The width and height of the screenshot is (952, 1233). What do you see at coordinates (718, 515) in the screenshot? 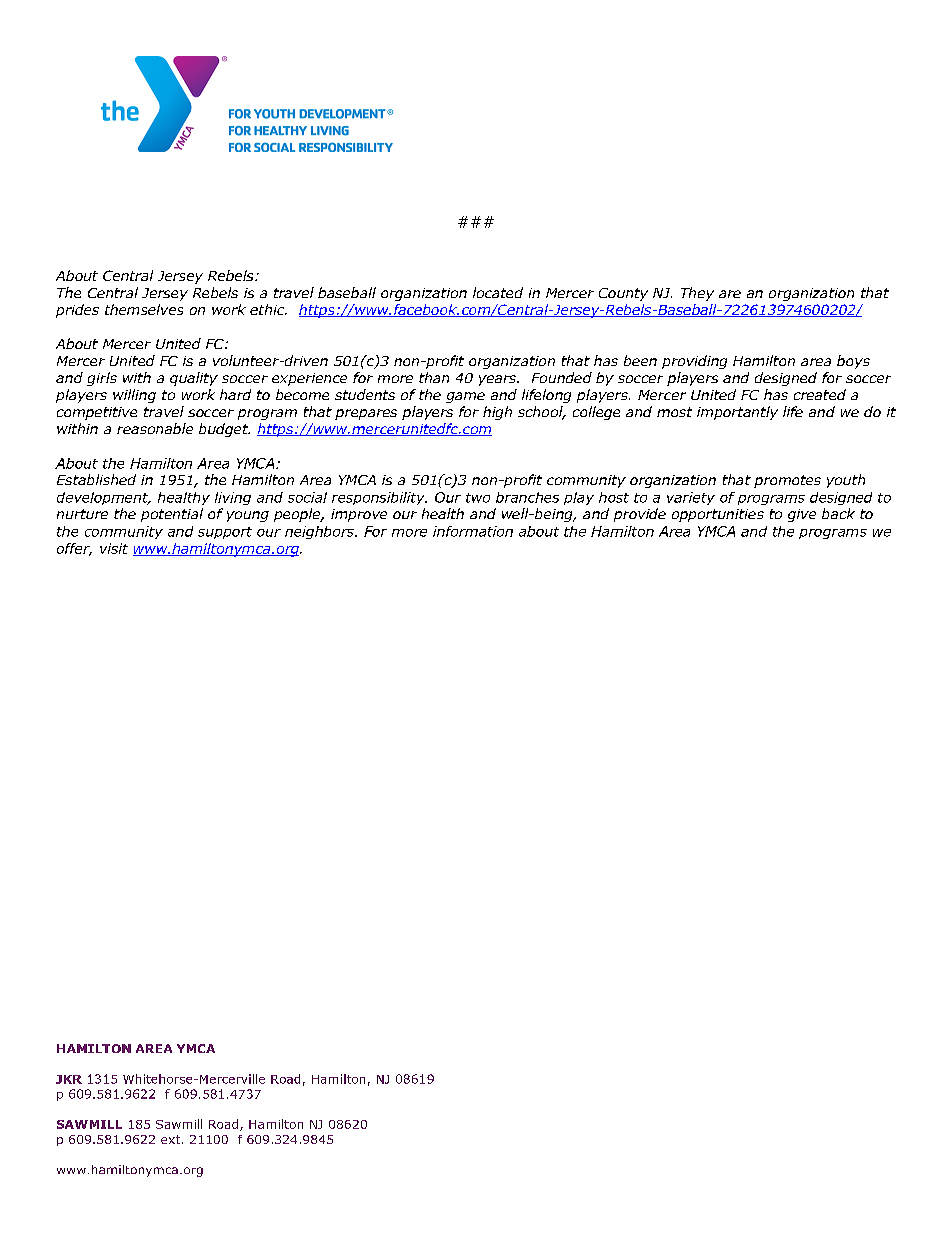
I see `opportunities` at bounding box center [718, 515].
